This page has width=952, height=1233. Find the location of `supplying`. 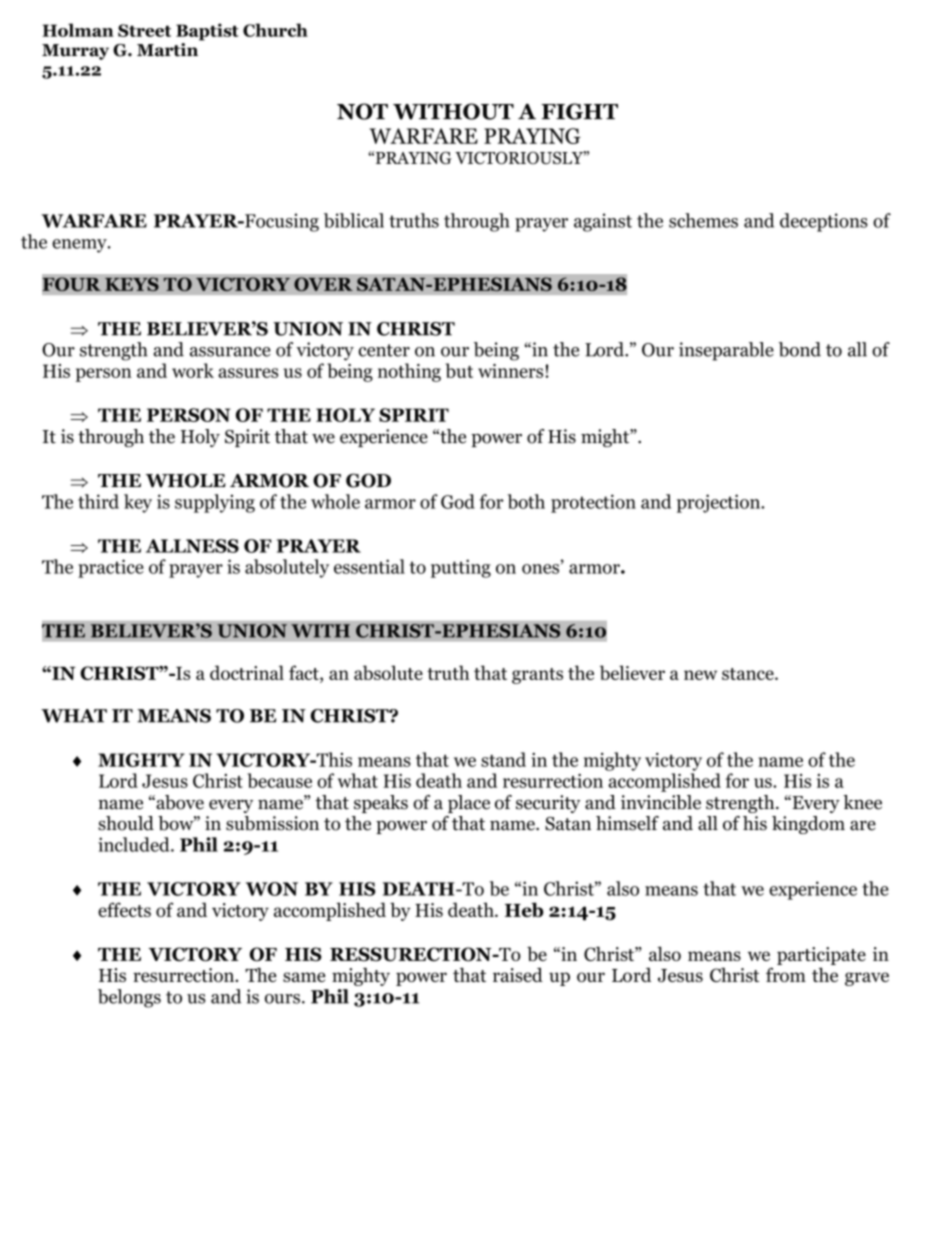

supplying is located at coordinates (215, 503).
